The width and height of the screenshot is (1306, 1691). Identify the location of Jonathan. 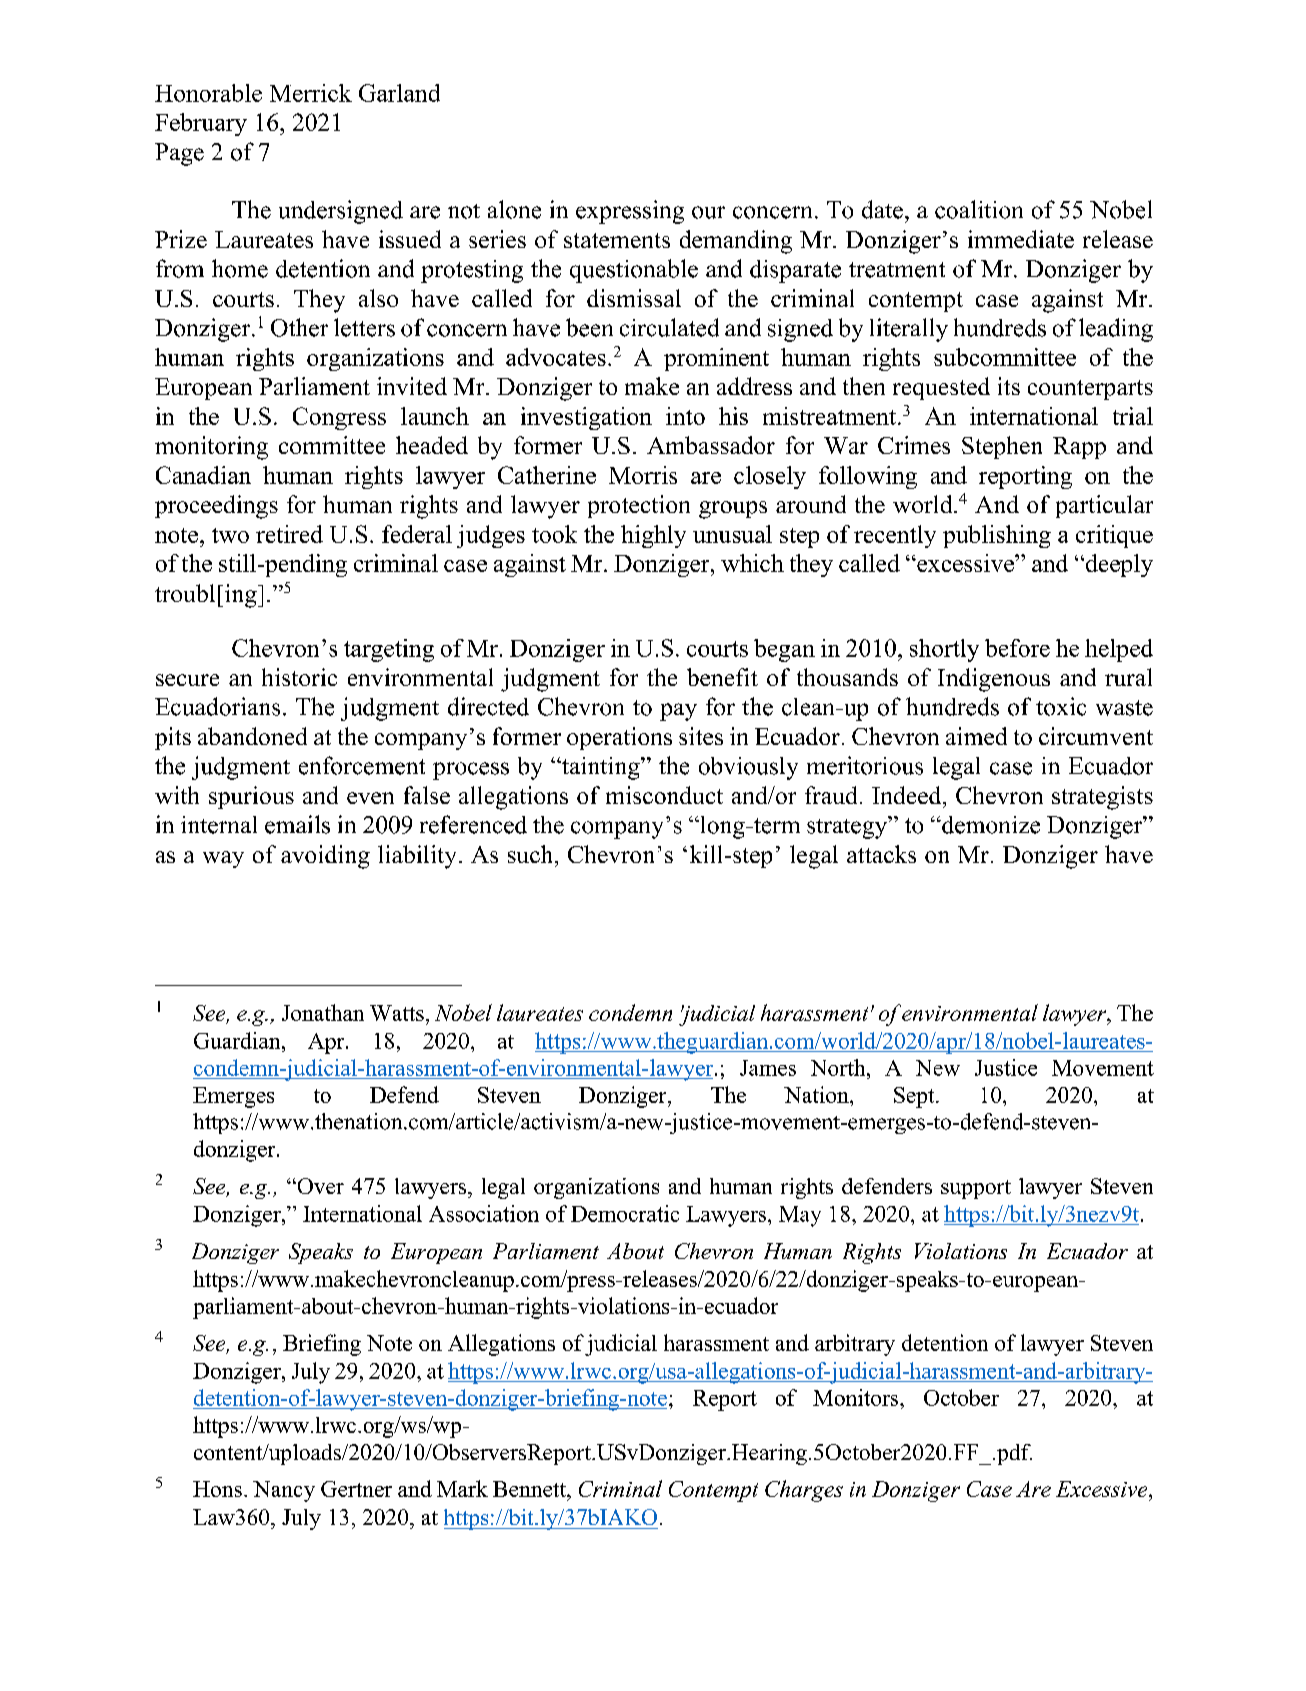
(323, 1012).
